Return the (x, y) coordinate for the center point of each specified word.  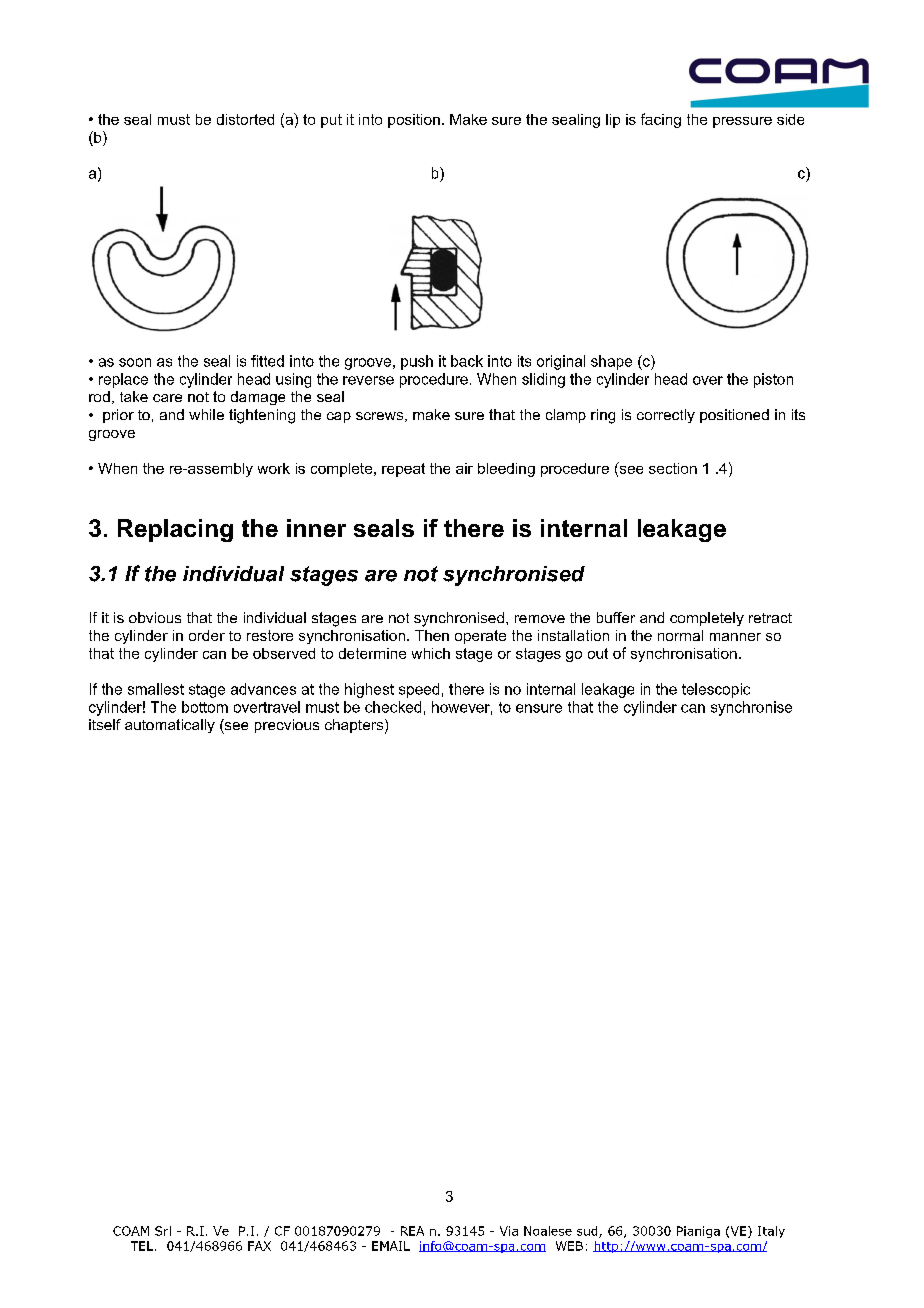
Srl (163, 1231)
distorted (245, 119)
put (331, 121)
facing (661, 120)
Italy (771, 1232)
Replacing (175, 530)
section (673, 468)
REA (412, 1231)
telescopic (716, 690)
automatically (170, 726)
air (464, 468)
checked (393, 707)
